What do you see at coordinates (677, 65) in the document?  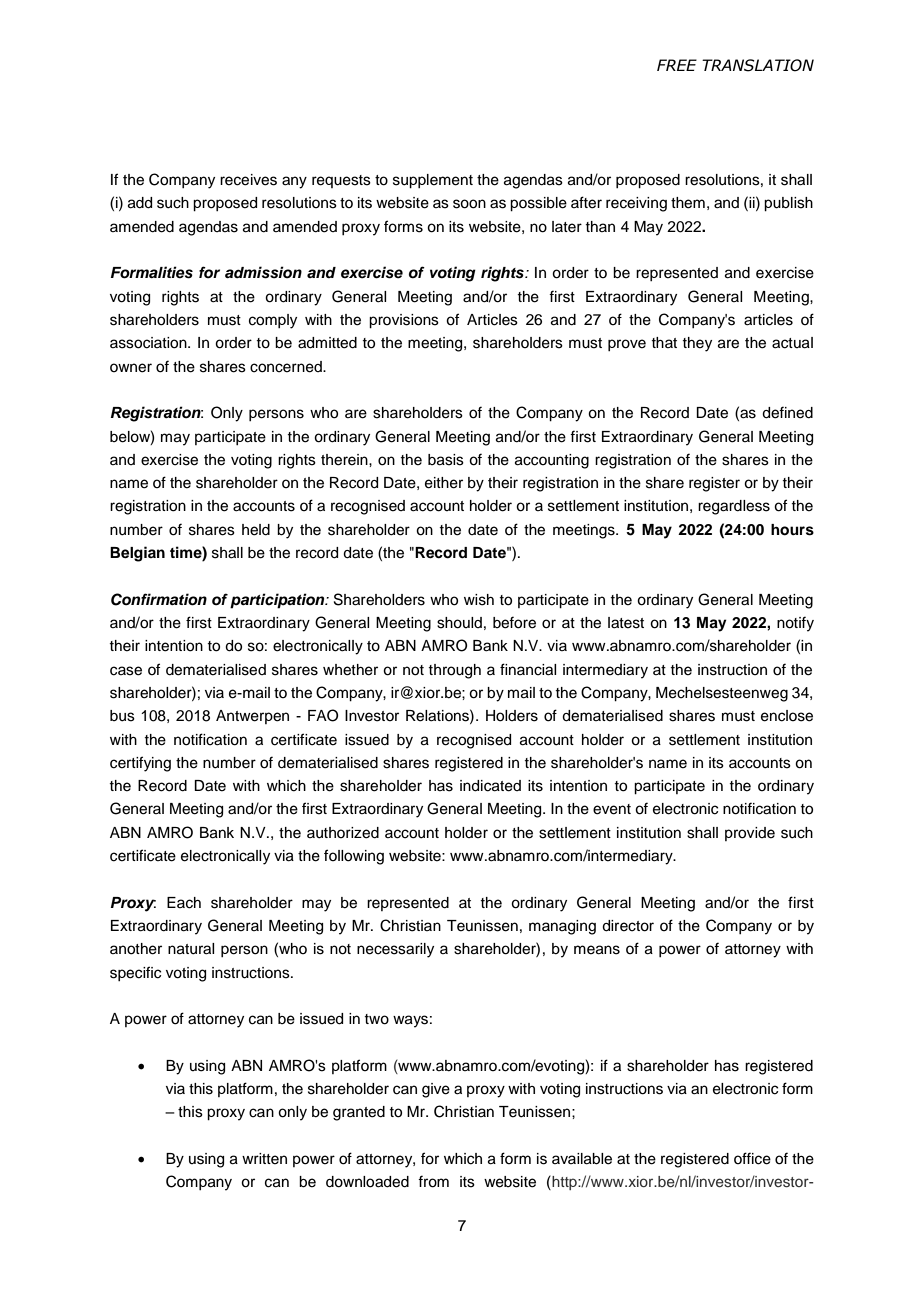 I see `FREE` at bounding box center [677, 65].
